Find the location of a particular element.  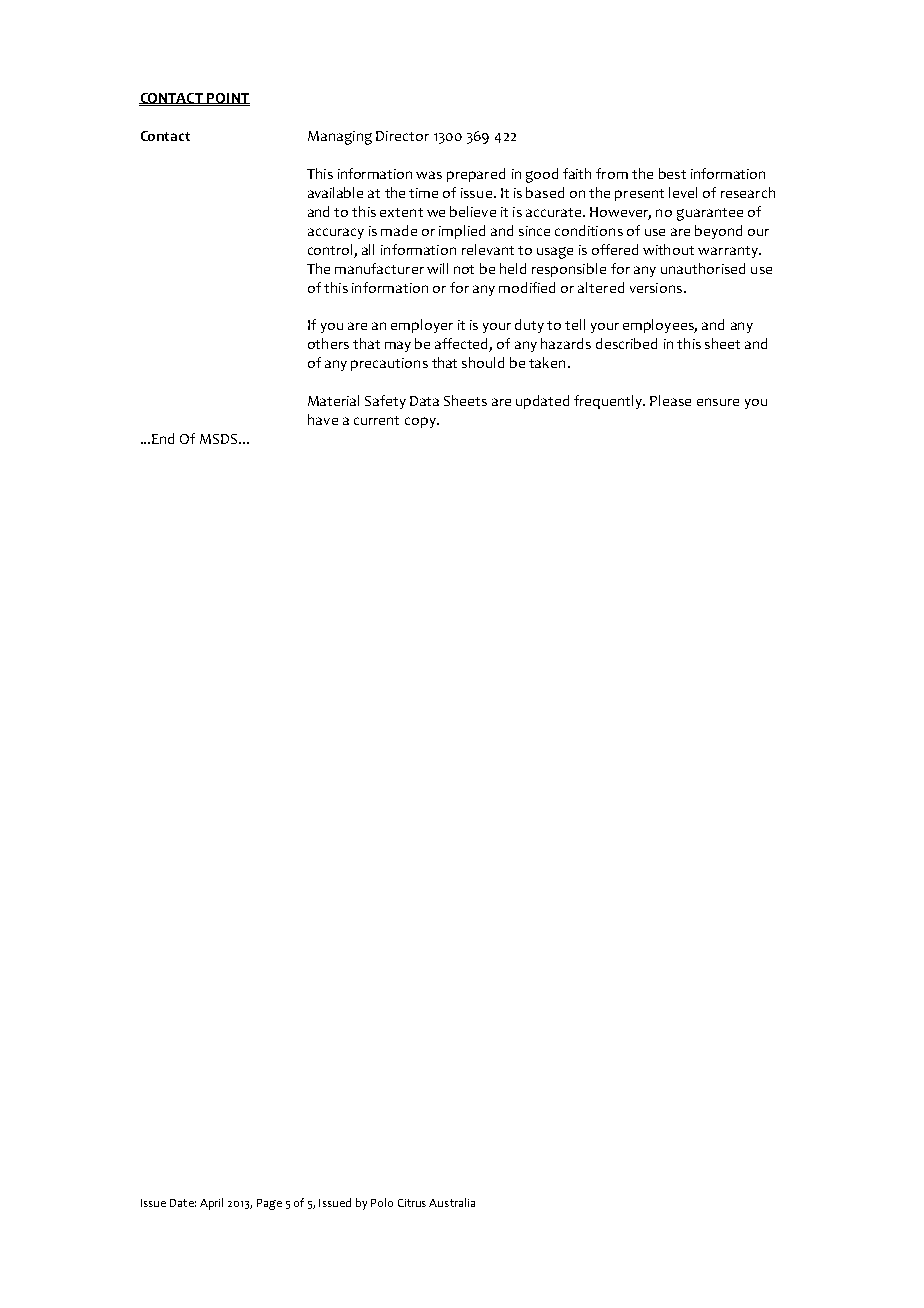

April is located at coordinates (211, 1204).
